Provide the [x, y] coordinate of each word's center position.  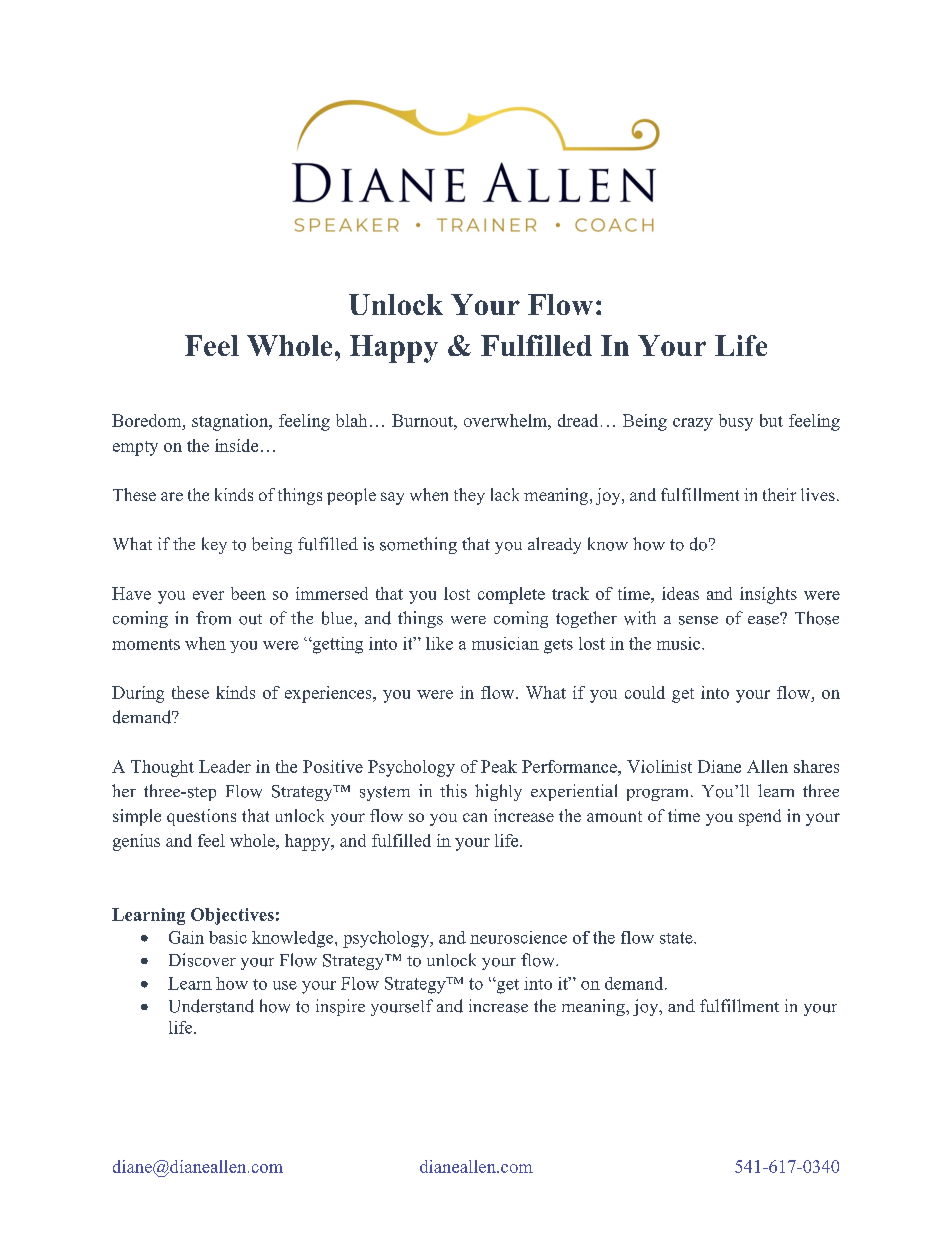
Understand [211, 1006]
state [677, 938]
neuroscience [518, 937]
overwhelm [506, 420]
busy [736, 422]
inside [236, 445]
